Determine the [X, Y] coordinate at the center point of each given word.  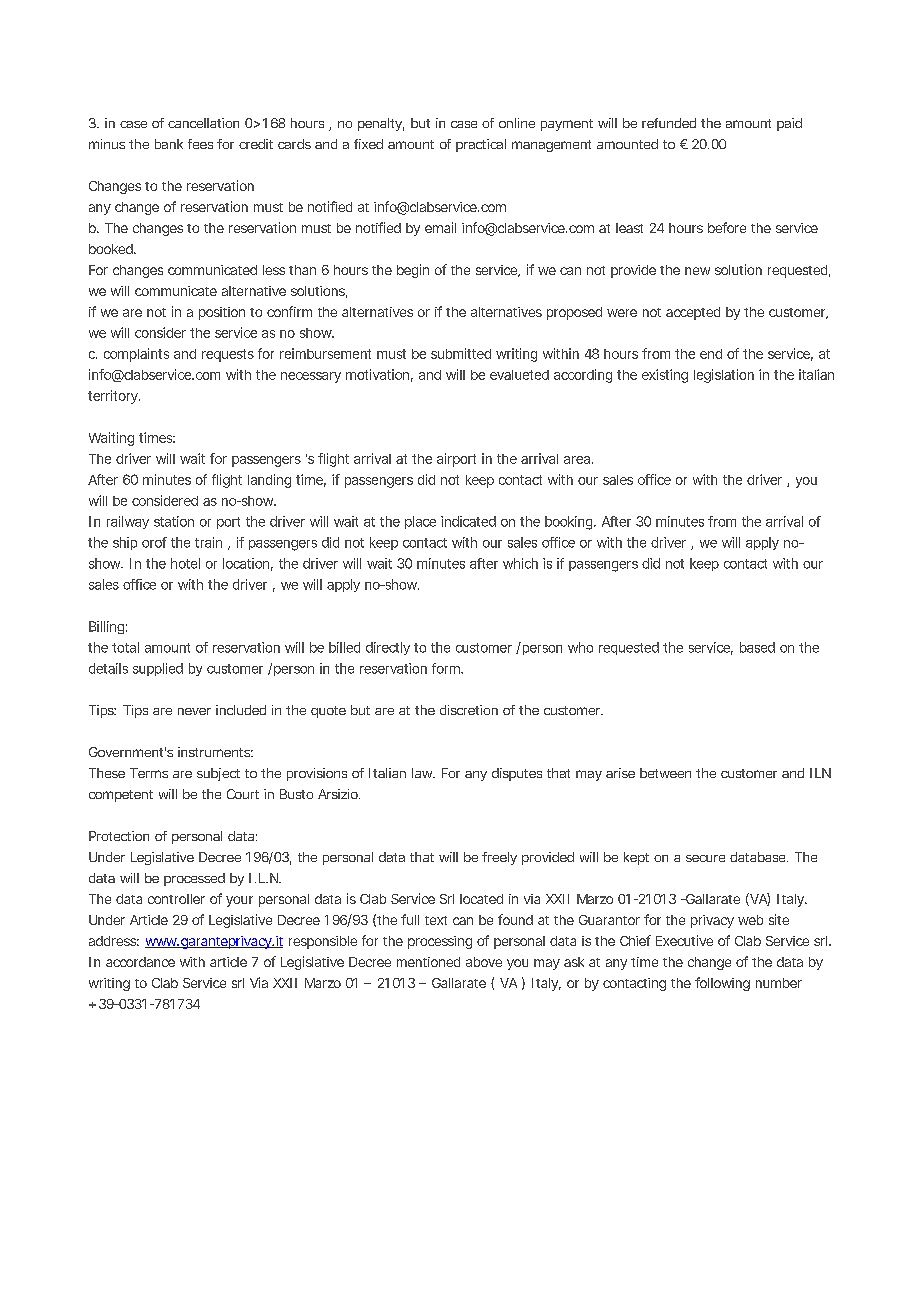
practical [481, 145]
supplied [158, 669]
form [447, 668]
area [577, 460]
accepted [693, 313]
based [757, 647]
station [174, 521]
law [423, 773]
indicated [468, 521]
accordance [140, 962]
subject [218, 774]
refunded [669, 123]
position [222, 313]
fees [200, 144]
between [665, 773]
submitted [461, 353]
